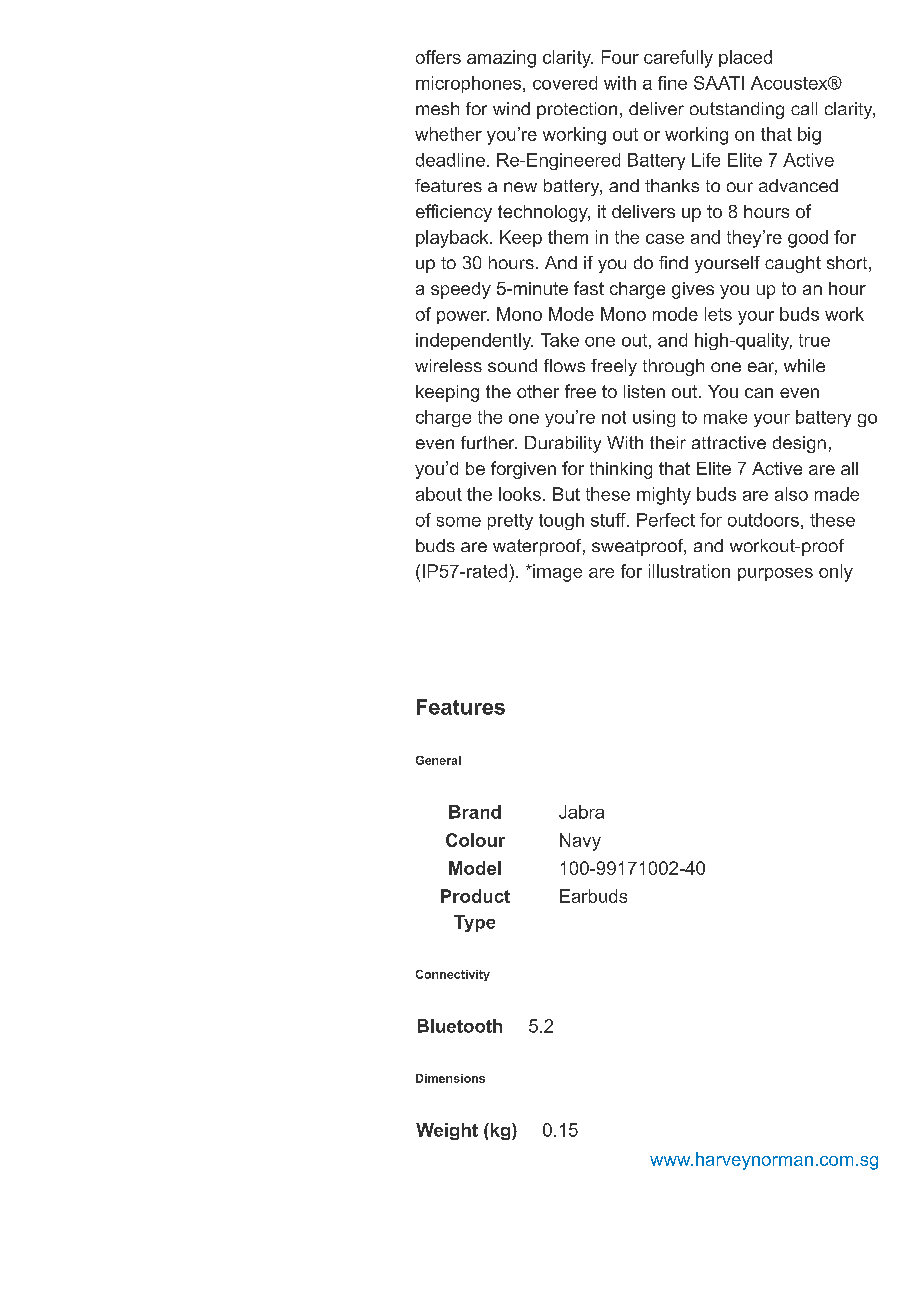 This screenshot has height=1307, width=924. What do you see at coordinates (793, 264) in the screenshot?
I see `caught` at bounding box center [793, 264].
